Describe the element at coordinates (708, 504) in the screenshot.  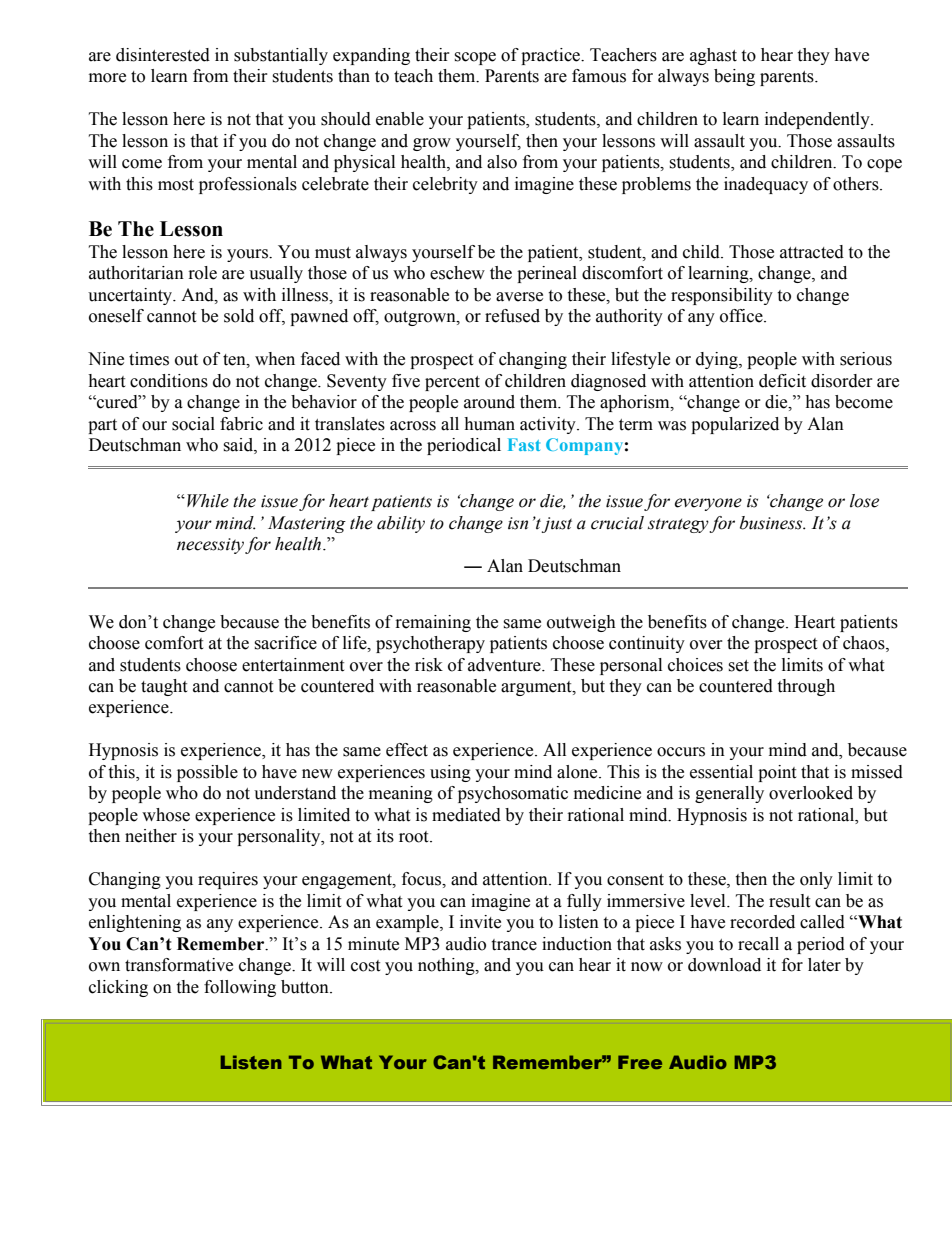
I see `everyone` at that location.
